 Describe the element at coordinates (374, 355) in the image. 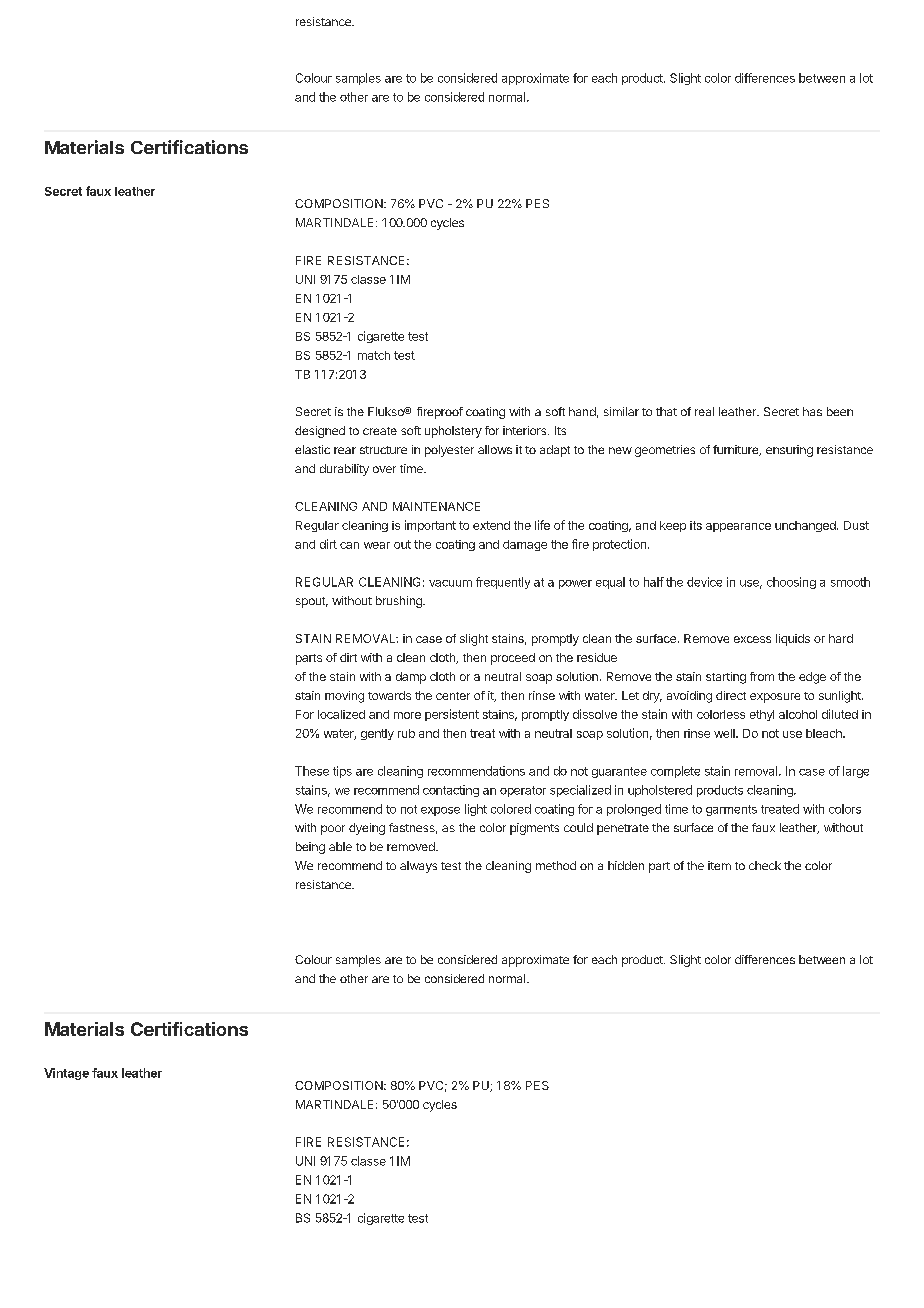

I see `match` at that location.
